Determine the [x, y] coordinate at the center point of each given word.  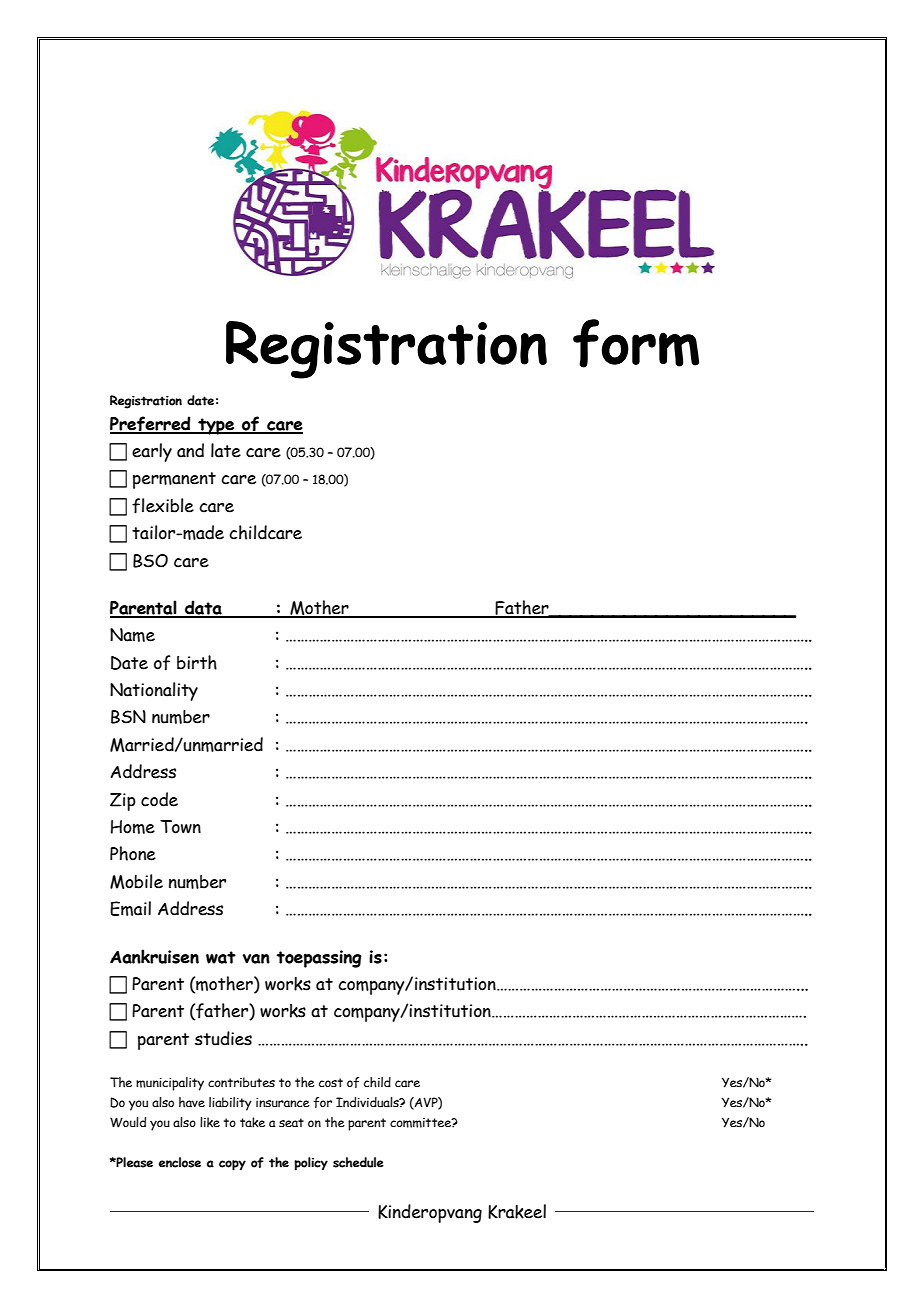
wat [221, 957]
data [203, 608]
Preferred [151, 424]
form [636, 343]
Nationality [154, 691]
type [216, 426]
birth [197, 662]
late [226, 450]
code [159, 799]
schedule [358, 1162]
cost [331, 1082]
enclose [180, 1162]
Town [180, 827]
